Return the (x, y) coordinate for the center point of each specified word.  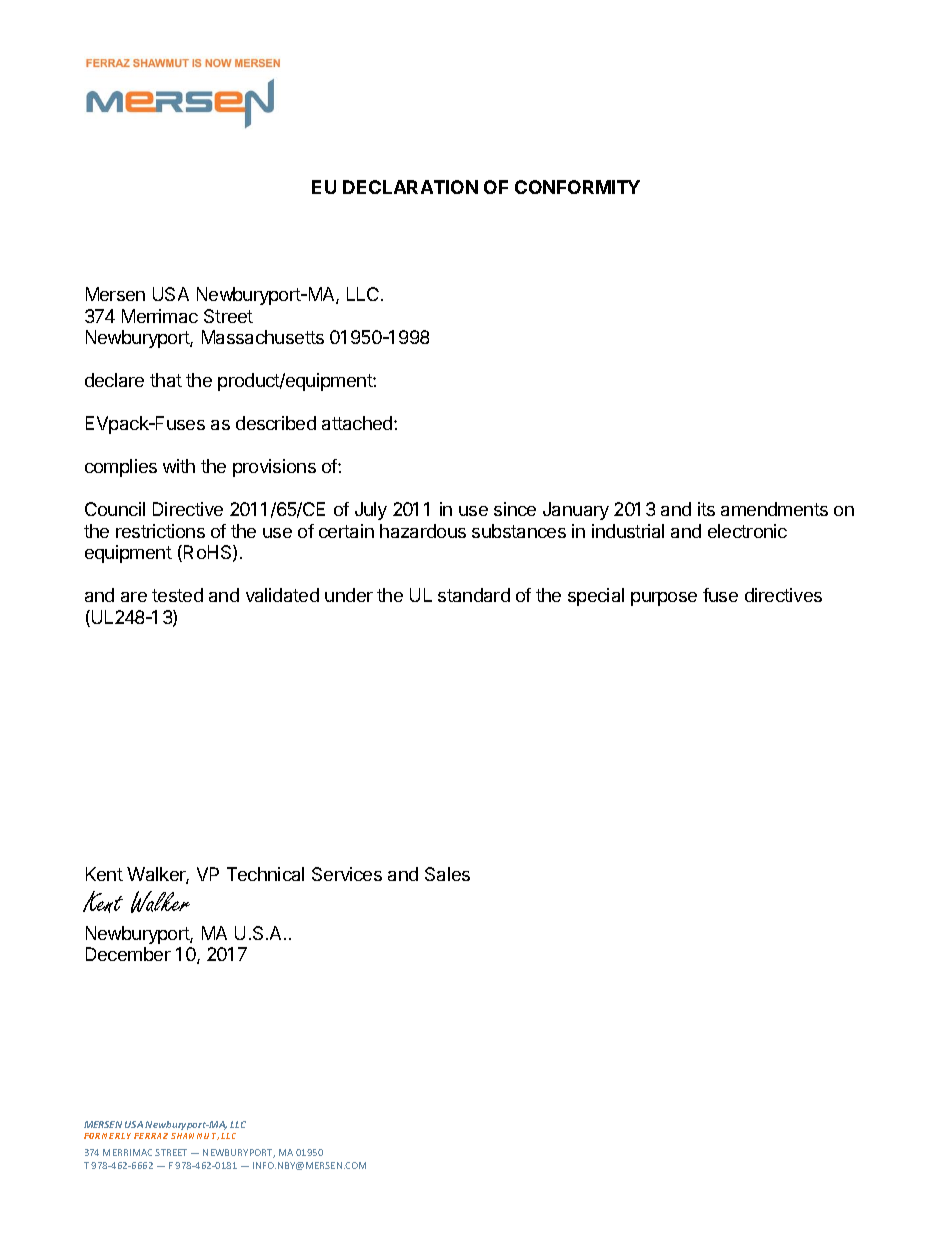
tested (177, 595)
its (706, 509)
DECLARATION (410, 187)
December (128, 954)
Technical (265, 874)
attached (358, 423)
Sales (447, 874)
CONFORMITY (577, 187)
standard (474, 595)
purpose (664, 599)
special (596, 597)
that (166, 380)
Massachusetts (263, 337)
